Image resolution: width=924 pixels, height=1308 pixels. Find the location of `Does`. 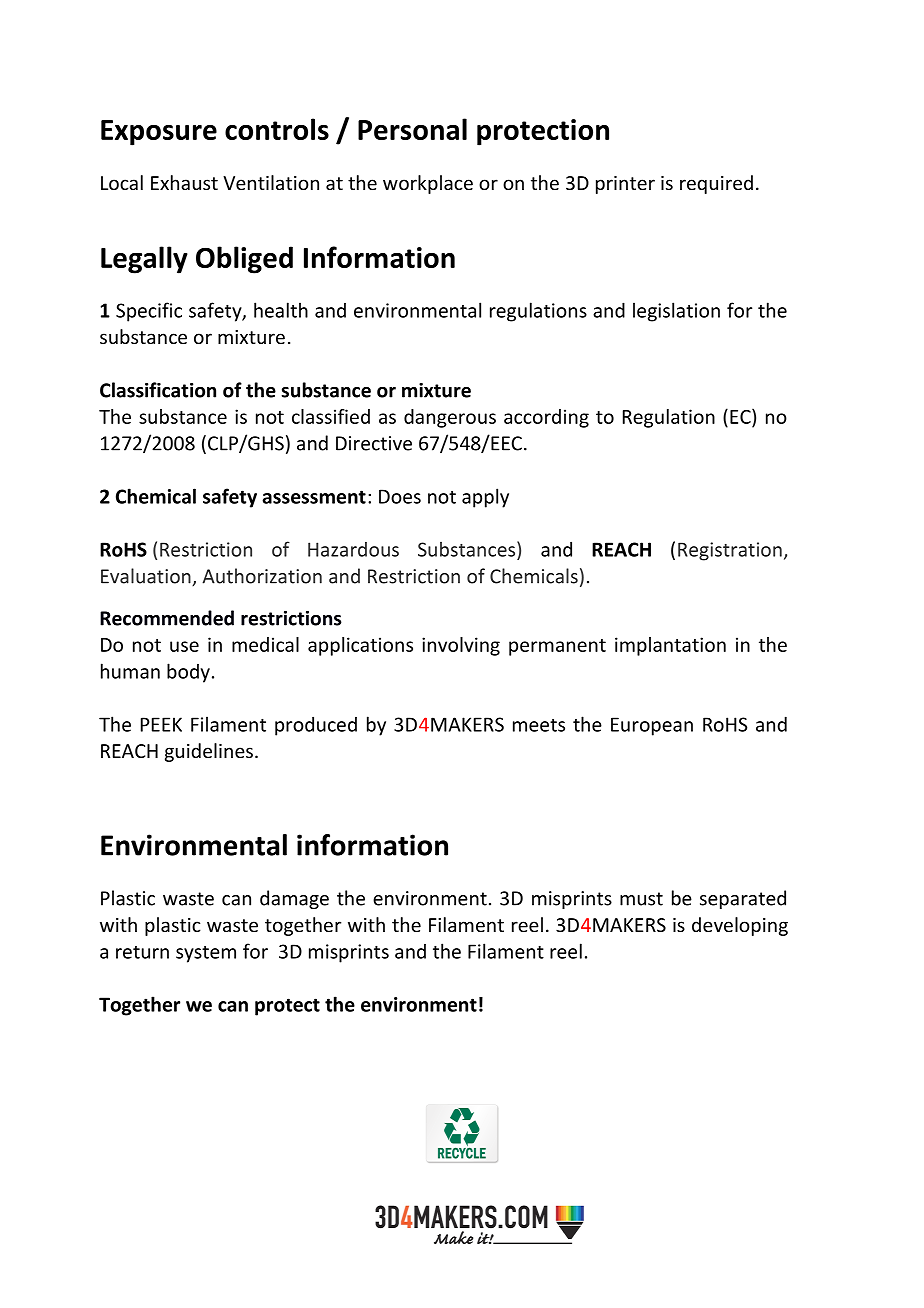

Does is located at coordinates (400, 496).
